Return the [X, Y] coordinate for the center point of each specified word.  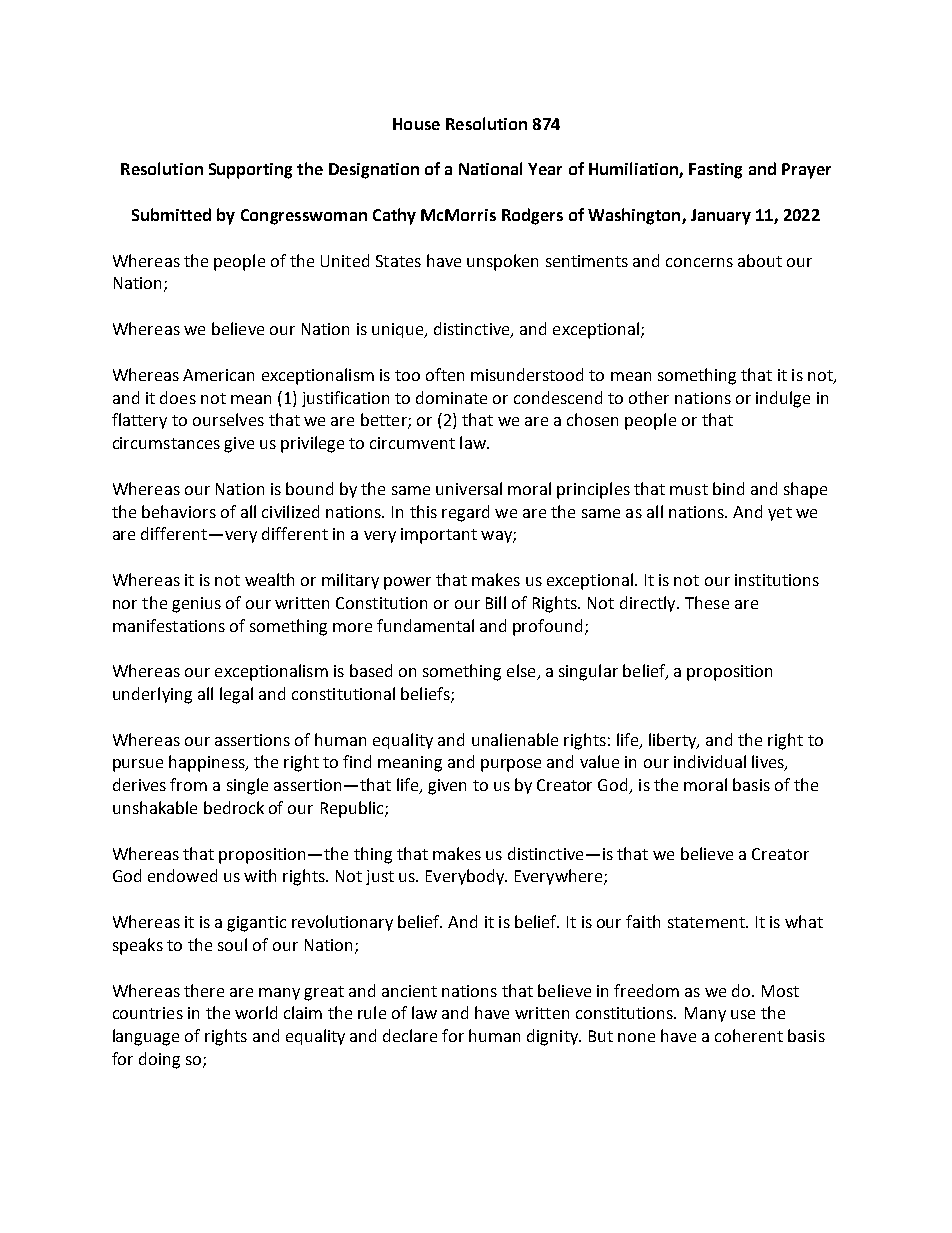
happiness [208, 763]
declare [410, 1035]
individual [710, 761]
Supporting [250, 171]
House [416, 124]
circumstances [166, 443]
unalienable [515, 739]
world [256, 1012]
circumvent [412, 443]
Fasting [715, 171]
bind [728, 488]
